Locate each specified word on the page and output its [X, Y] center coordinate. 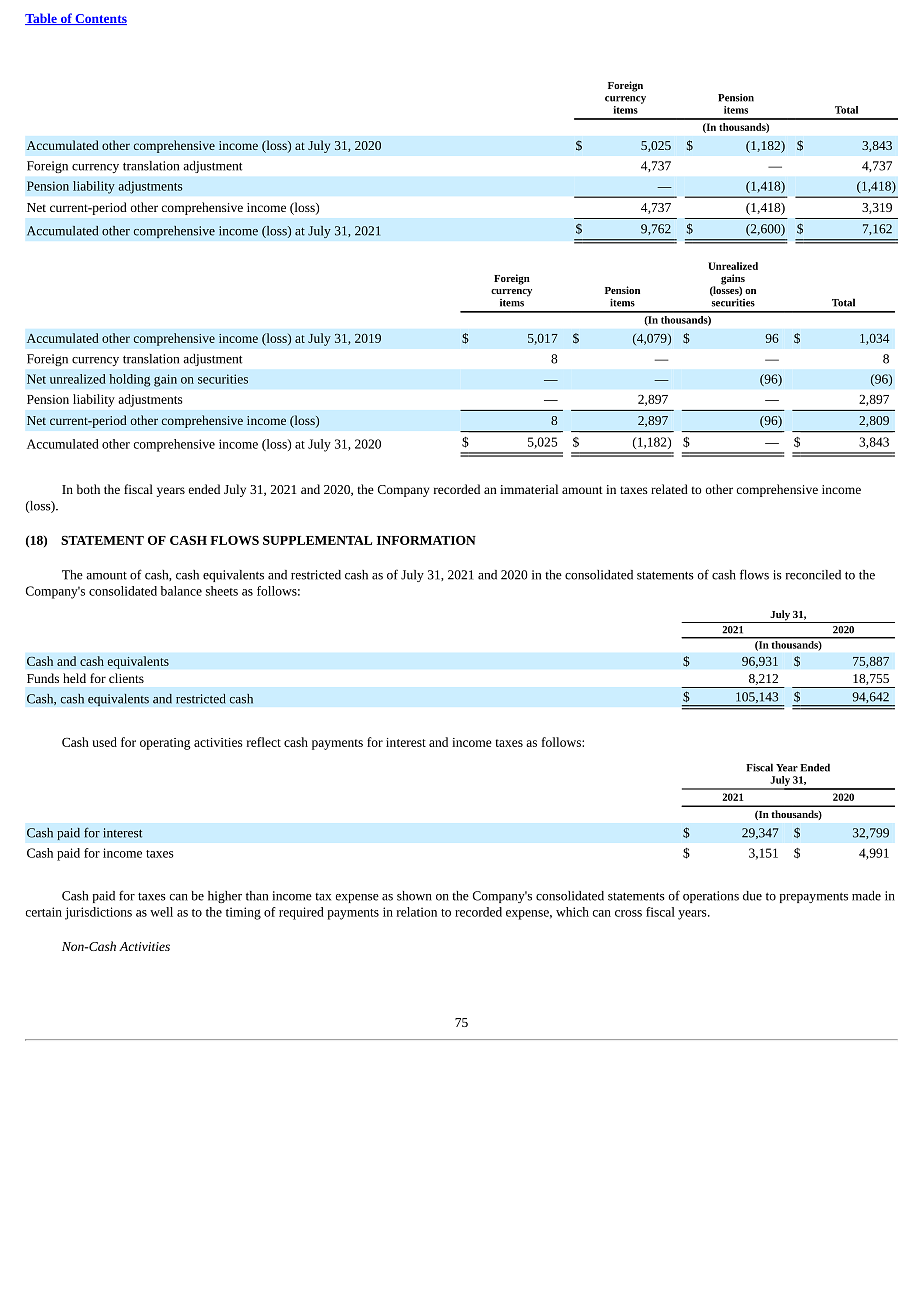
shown [414, 896]
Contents [100, 19]
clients [126, 678]
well [161, 912]
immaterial [529, 489]
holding [130, 380]
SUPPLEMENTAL [317, 540]
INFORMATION [426, 540]
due [752, 896]
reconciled [813, 575]
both [88, 489]
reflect [264, 742]
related [669, 489]
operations [711, 897]
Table [42, 19]
